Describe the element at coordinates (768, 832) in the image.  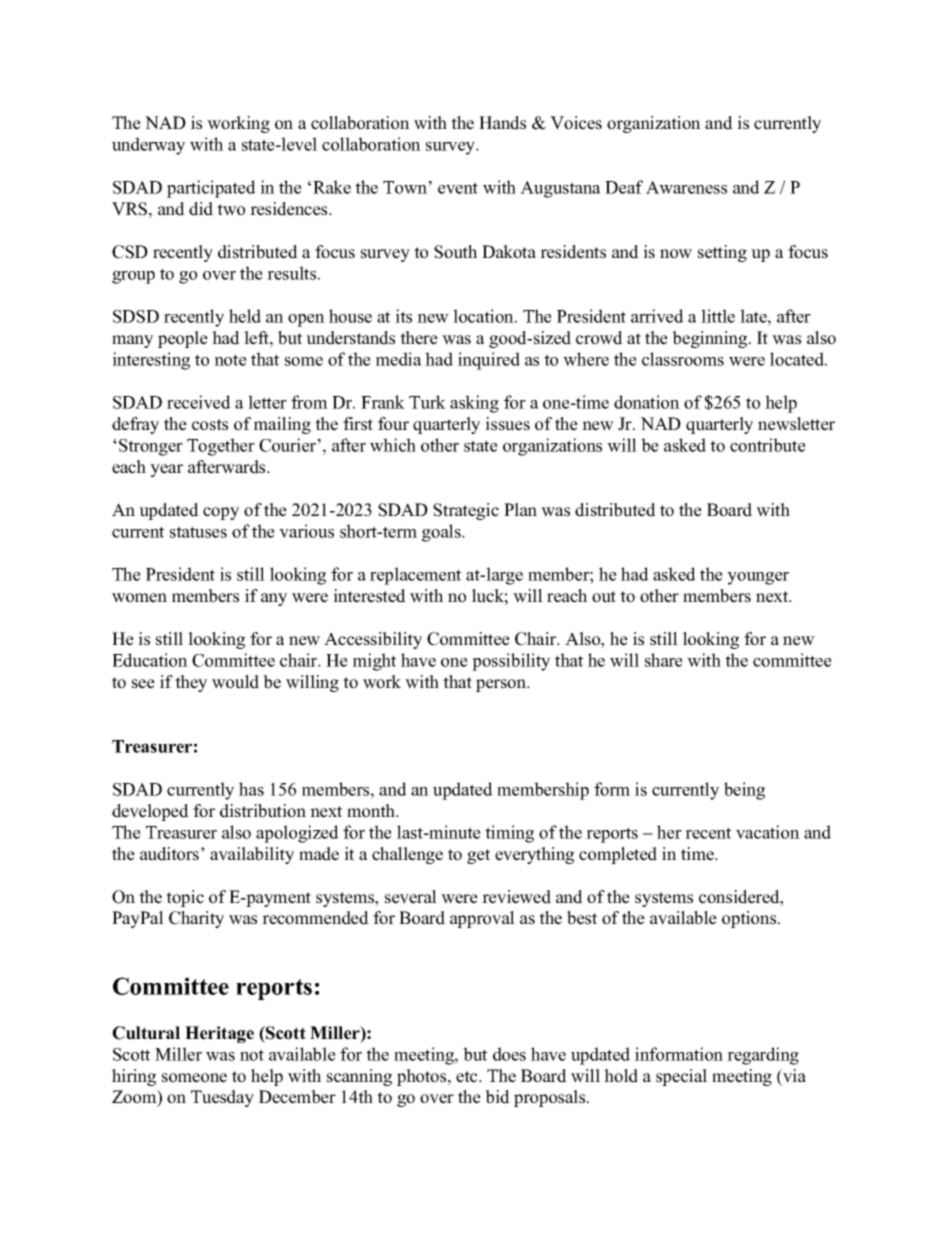
I see `vacation` at that location.
